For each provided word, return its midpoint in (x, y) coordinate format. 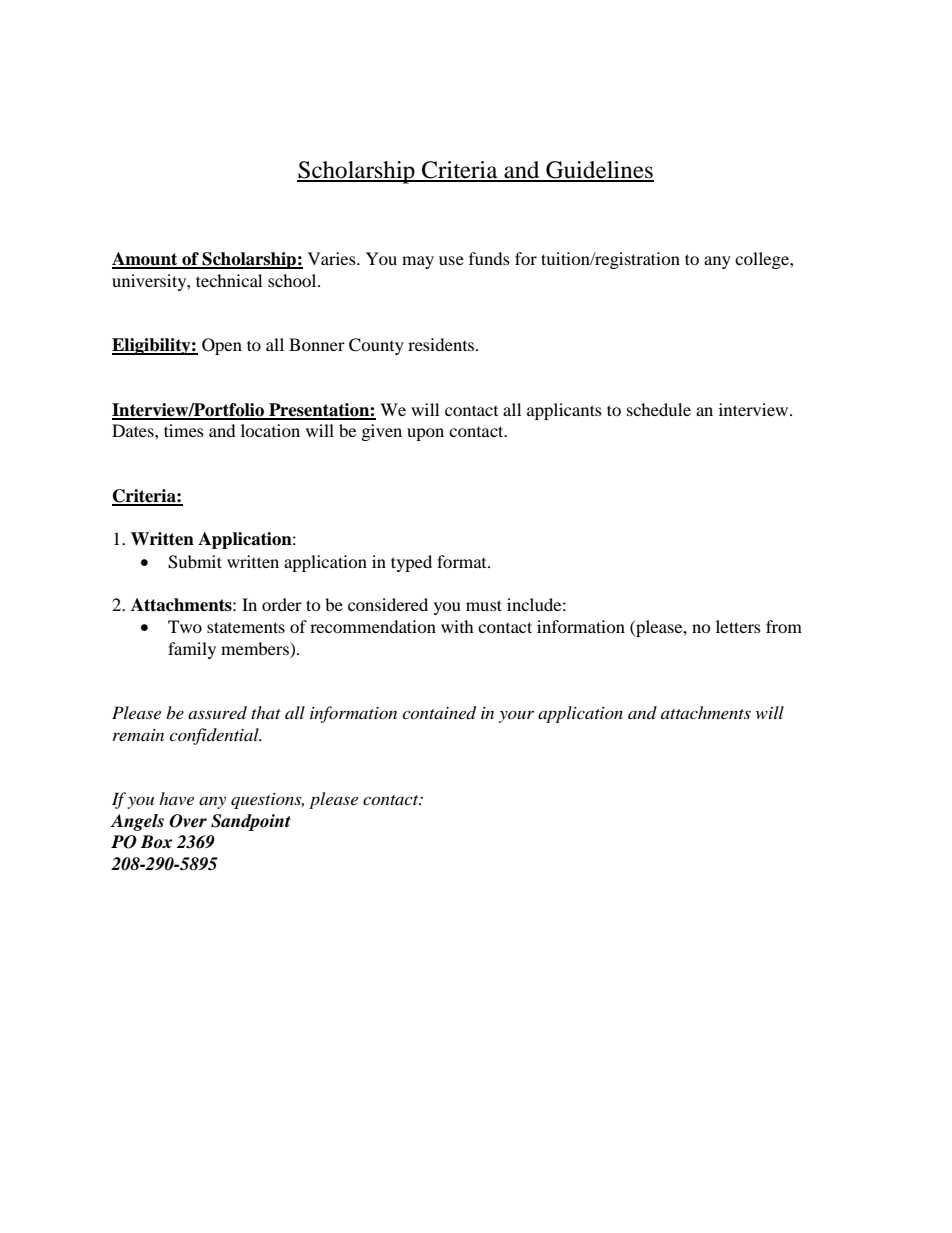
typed (411, 563)
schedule (659, 409)
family (192, 650)
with (457, 626)
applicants (564, 411)
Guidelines (599, 171)
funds (489, 258)
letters (738, 626)
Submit (195, 562)
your (516, 716)
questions (267, 801)
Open (222, 346)
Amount (146, 260)
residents (442, 344)
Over (188, 821)
